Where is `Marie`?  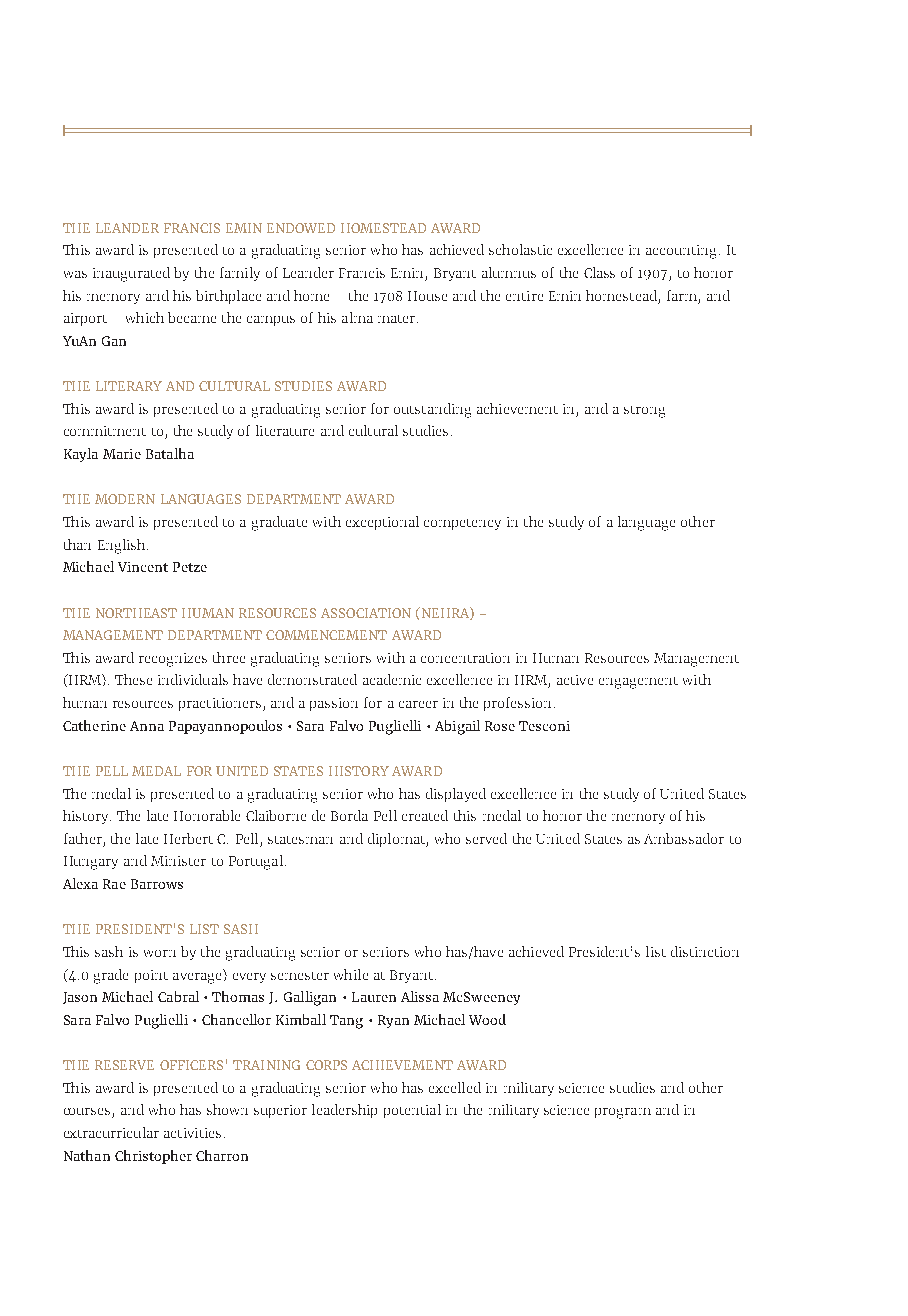 Marie is located at coordinates (122, 454).
